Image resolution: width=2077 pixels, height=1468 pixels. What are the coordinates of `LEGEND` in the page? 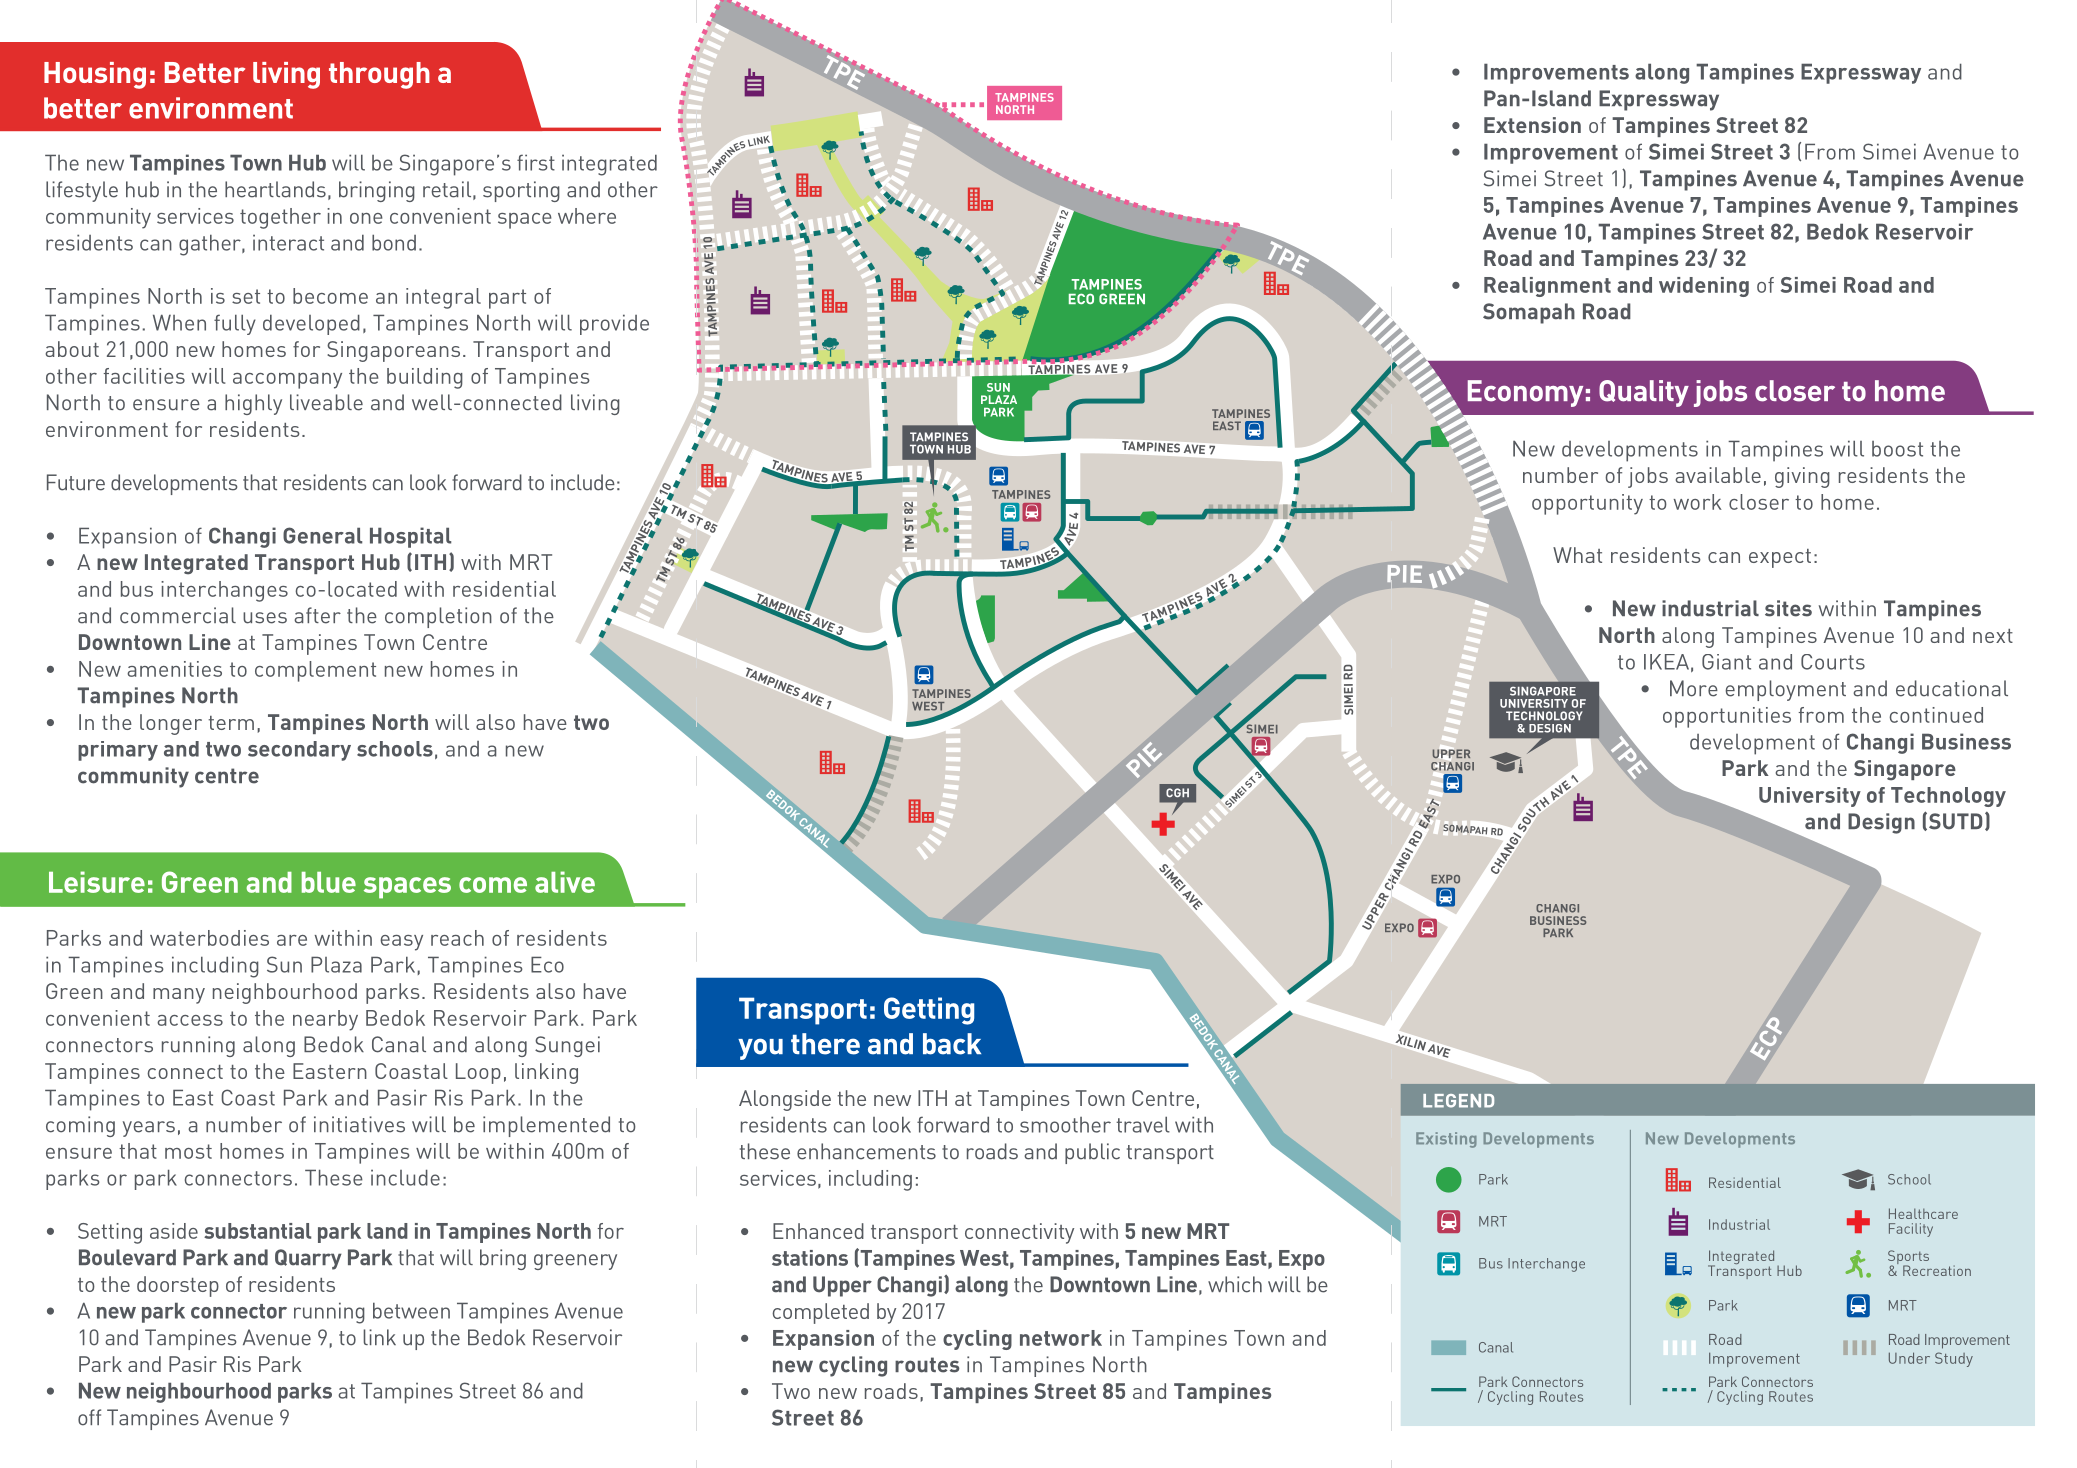 It's located at (1458, 1101).
